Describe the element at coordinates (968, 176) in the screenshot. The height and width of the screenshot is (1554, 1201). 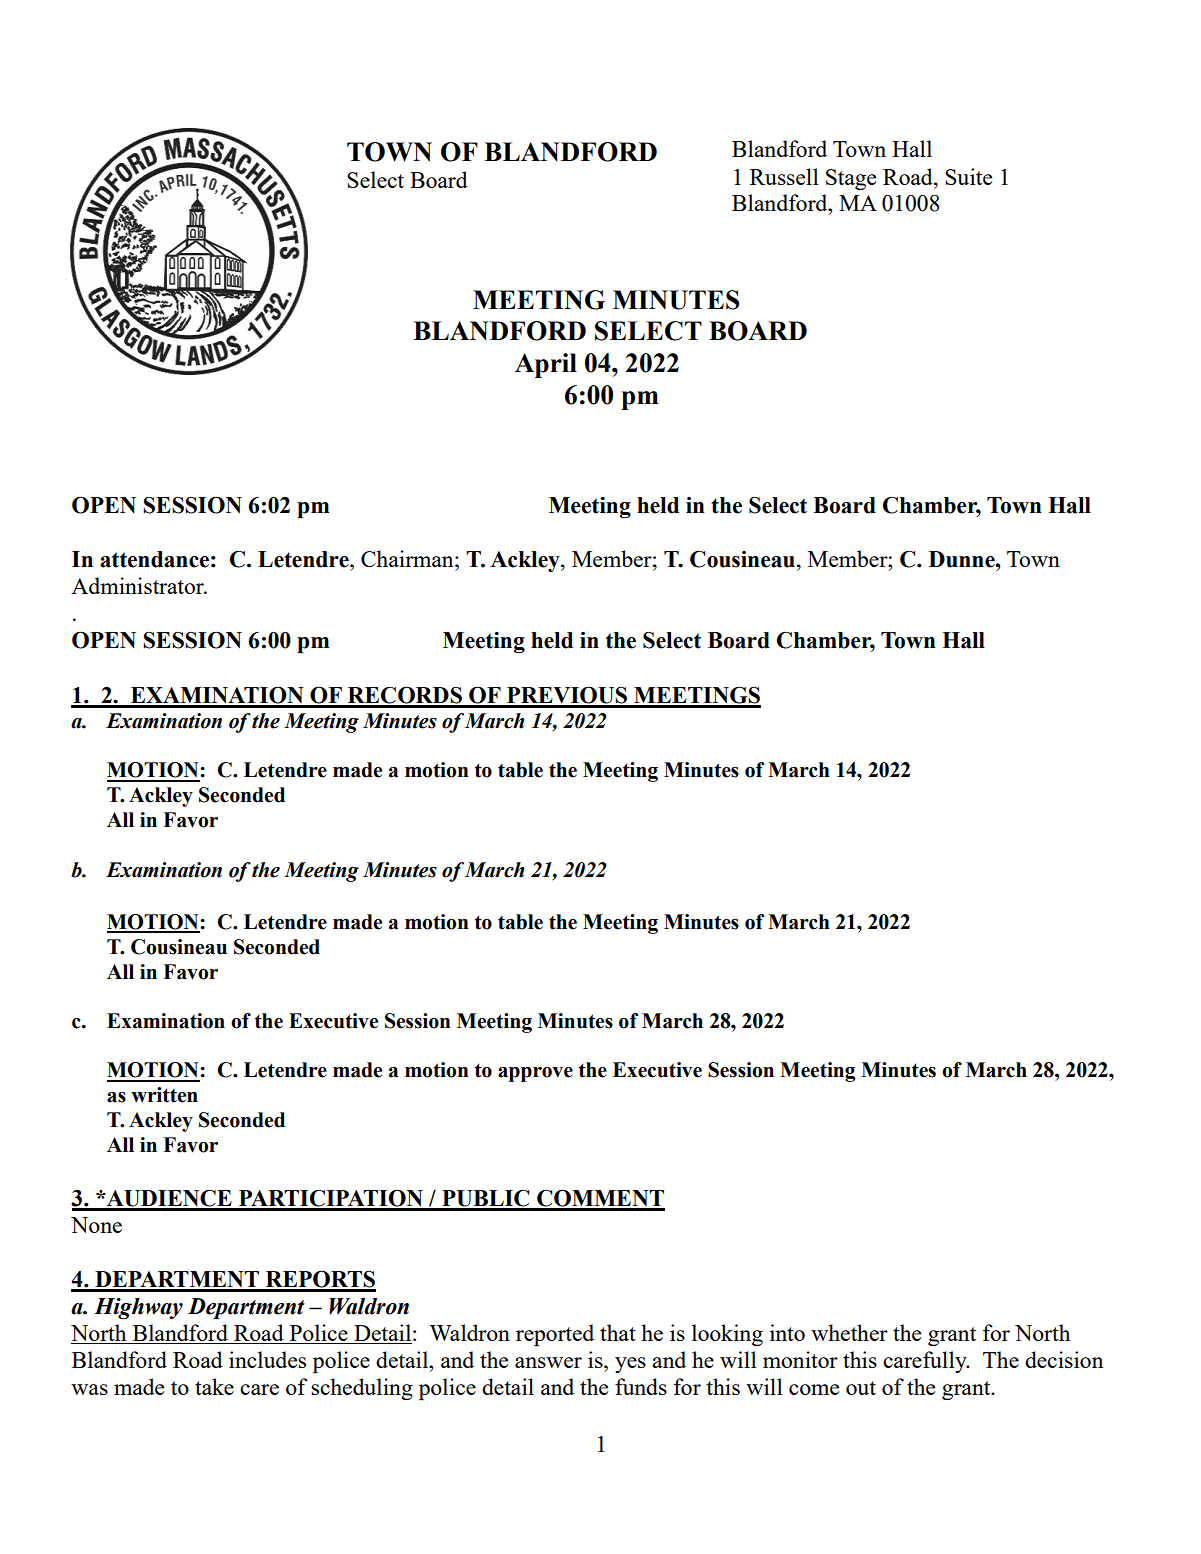
I see `Suite` at that location.
